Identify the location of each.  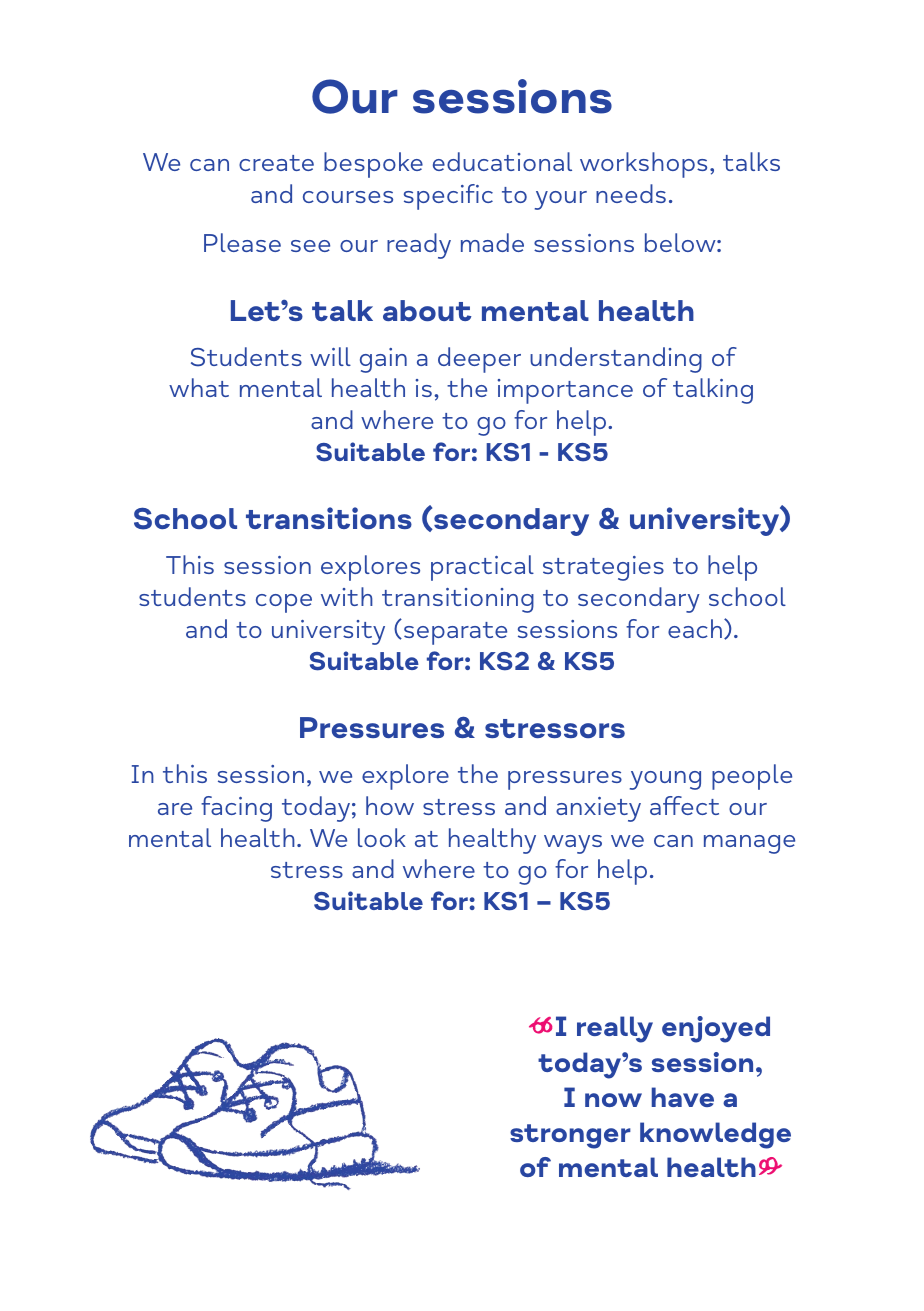
(695, 628).
